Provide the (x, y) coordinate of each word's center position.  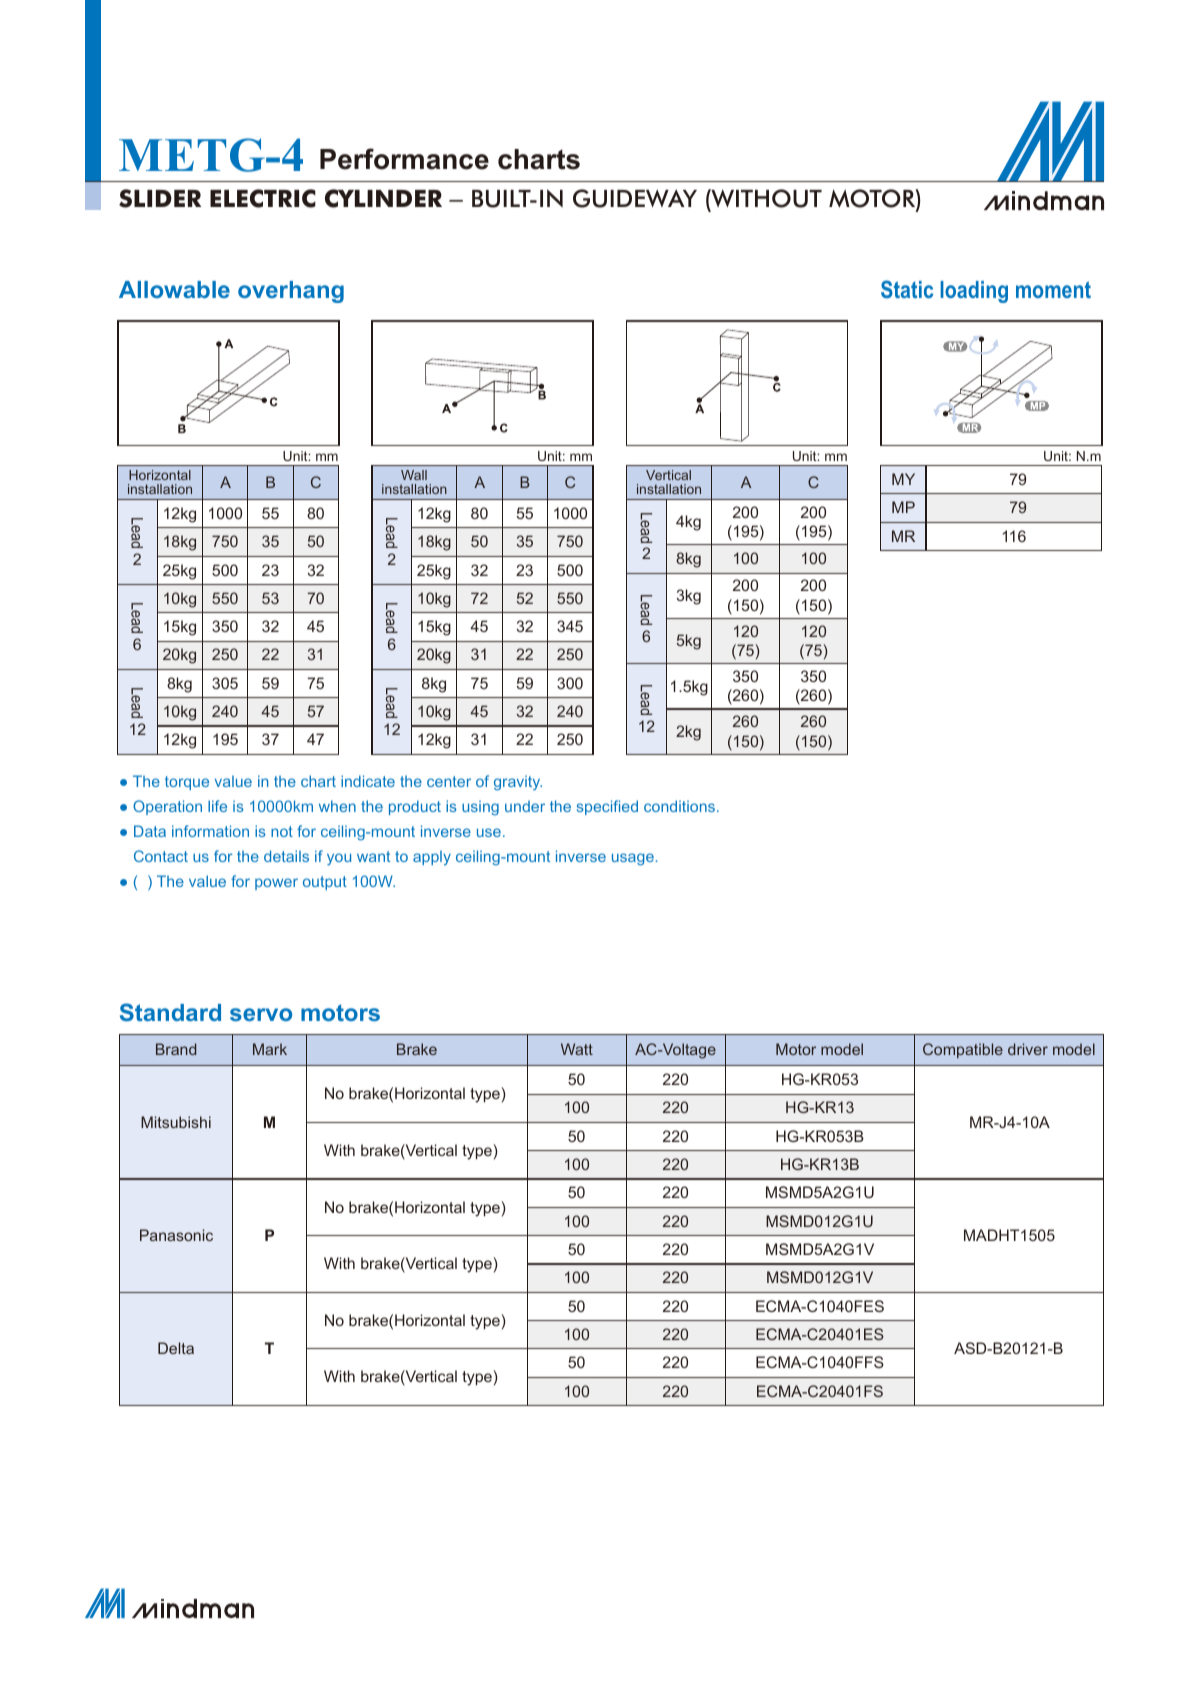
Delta (176, 1348)
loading (974, 292)
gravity (518, 783)
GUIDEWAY (635, 198)
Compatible (963, 1050)
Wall (414, 475)
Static (907, 289)
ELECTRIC (263, 198)
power (276, 884)
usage (633, 859)
